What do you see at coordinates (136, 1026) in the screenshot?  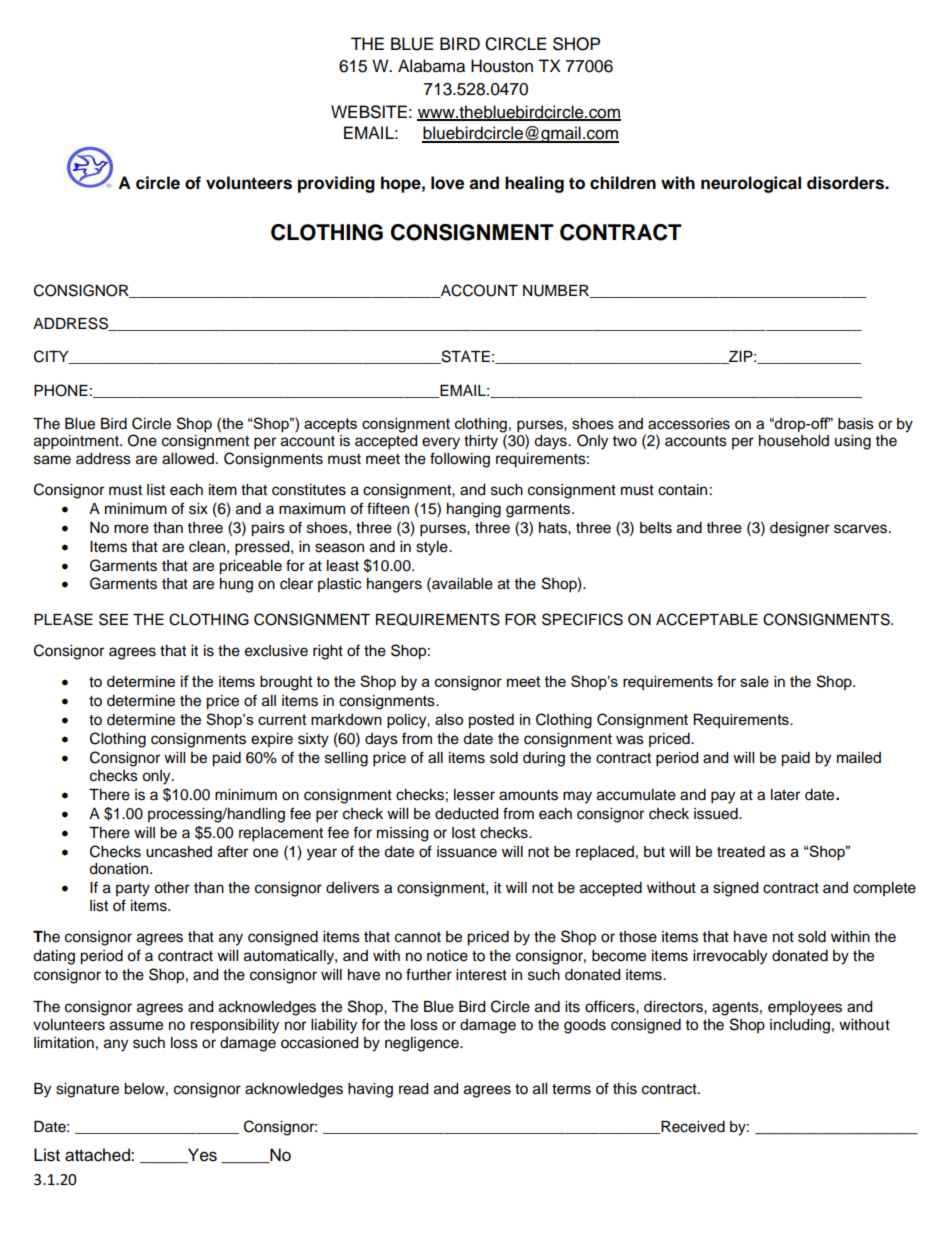 I see `assume` at bounding box center [136, 1026].
